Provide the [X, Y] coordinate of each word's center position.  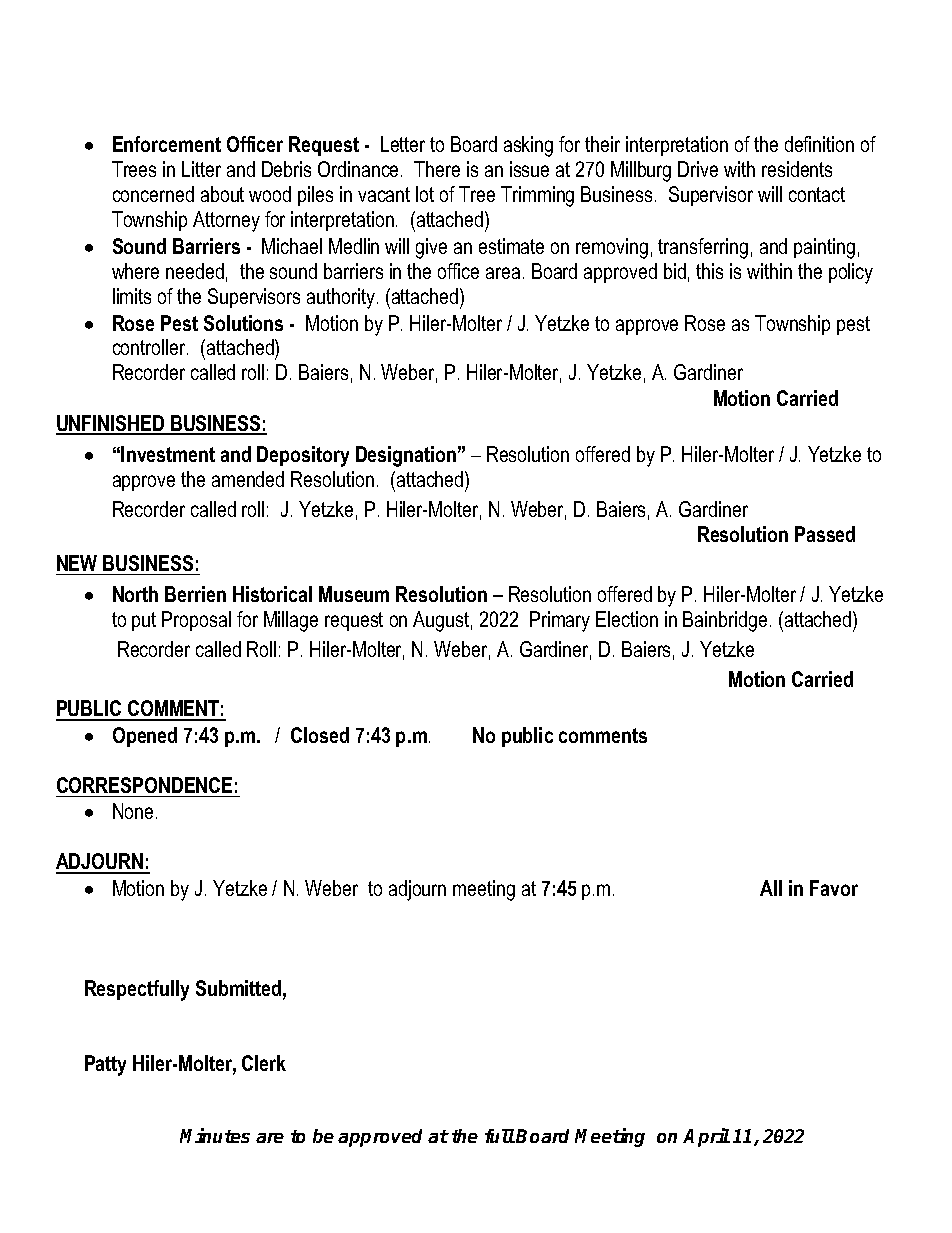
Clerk [264, 1063]
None [133, 811]
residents [797, 169]
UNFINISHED [111, 424]
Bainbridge [725, 621]
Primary [560, 621]
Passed [825, 534]
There [437, 169]
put [144, 621]
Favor [834, 888]
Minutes [215, 1135]
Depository [303, 456]
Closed [320, 735]
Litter [201, 169]
